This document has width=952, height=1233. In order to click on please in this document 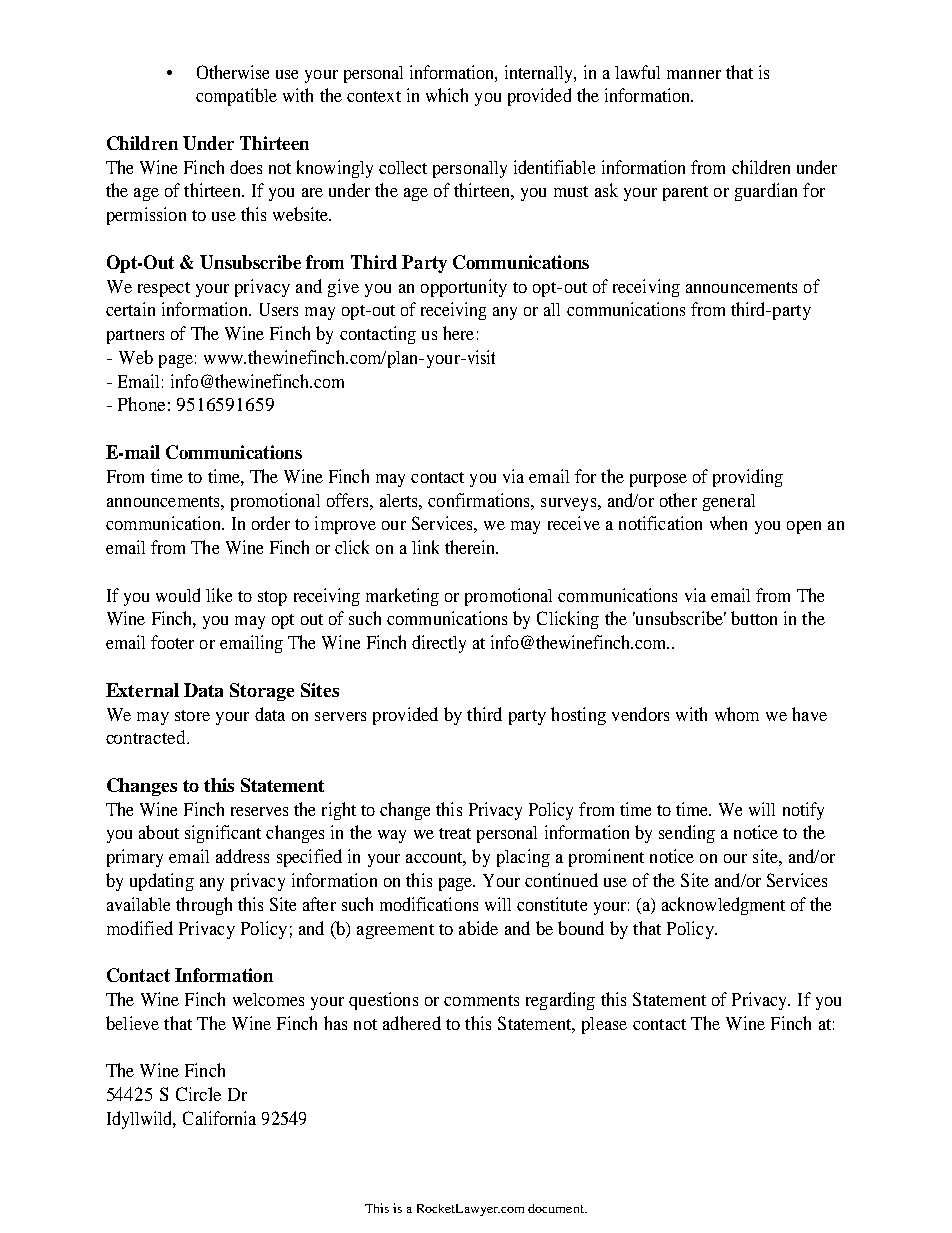, I will do `click(604, 1025)`.
